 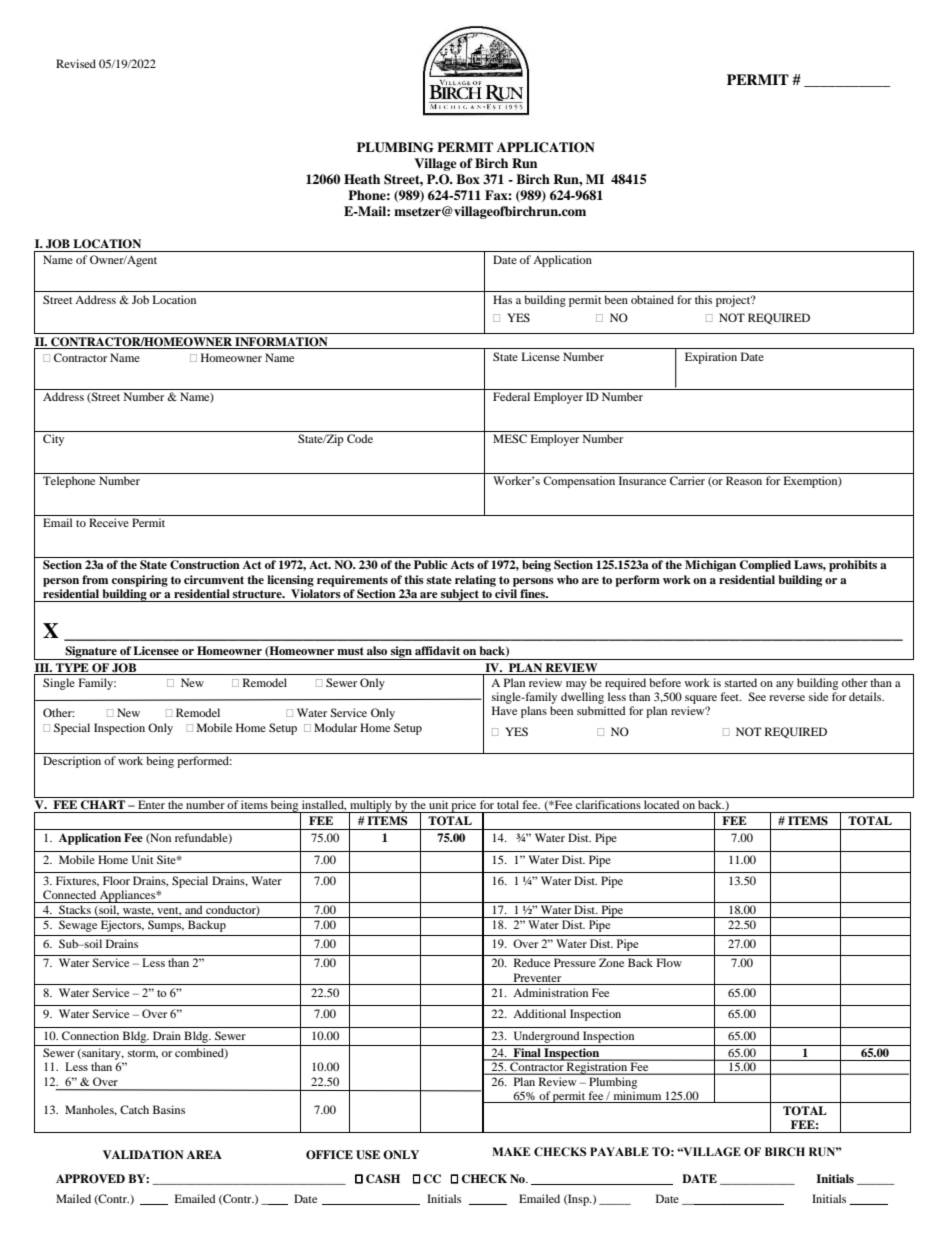 I want to click on Revised, so click(x=76, y=63).
